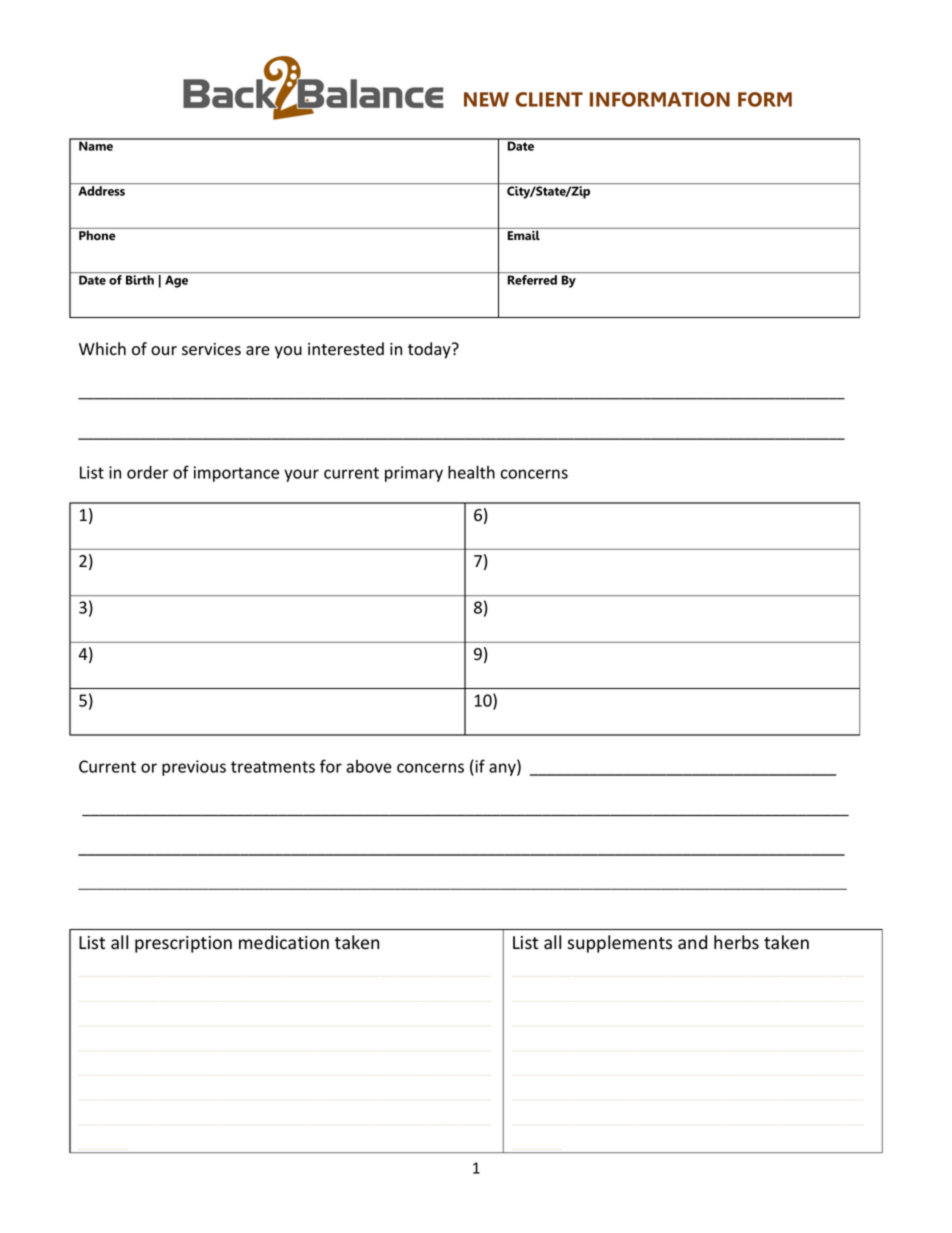  Describe the element at coordinates (430, 350) in the document. I see `today` at that location.
